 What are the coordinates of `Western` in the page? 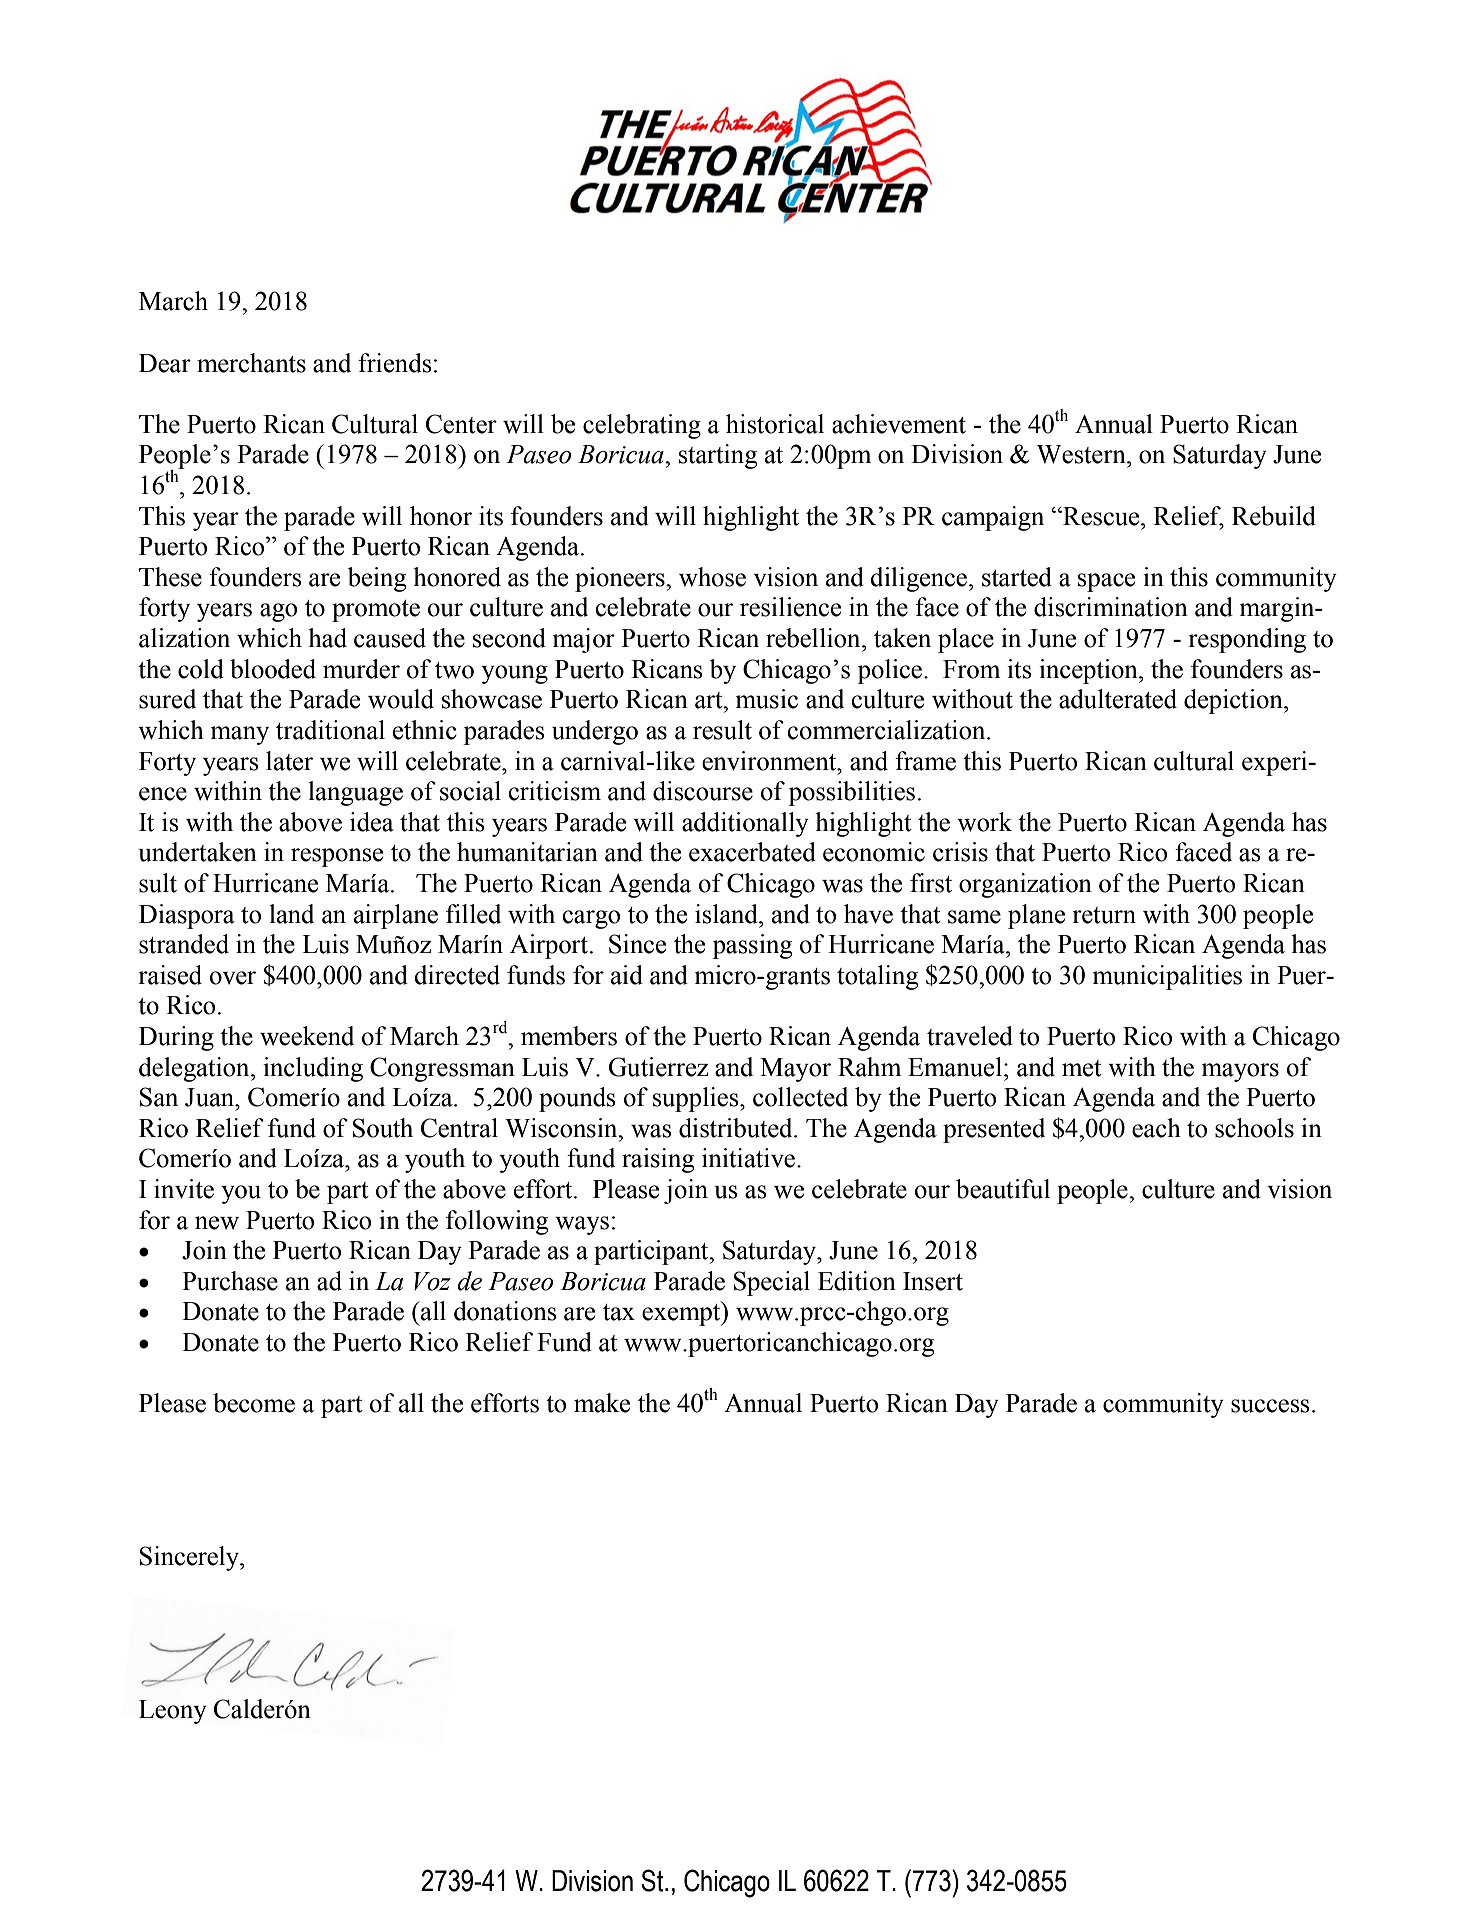 It's located at (1082, 454).
